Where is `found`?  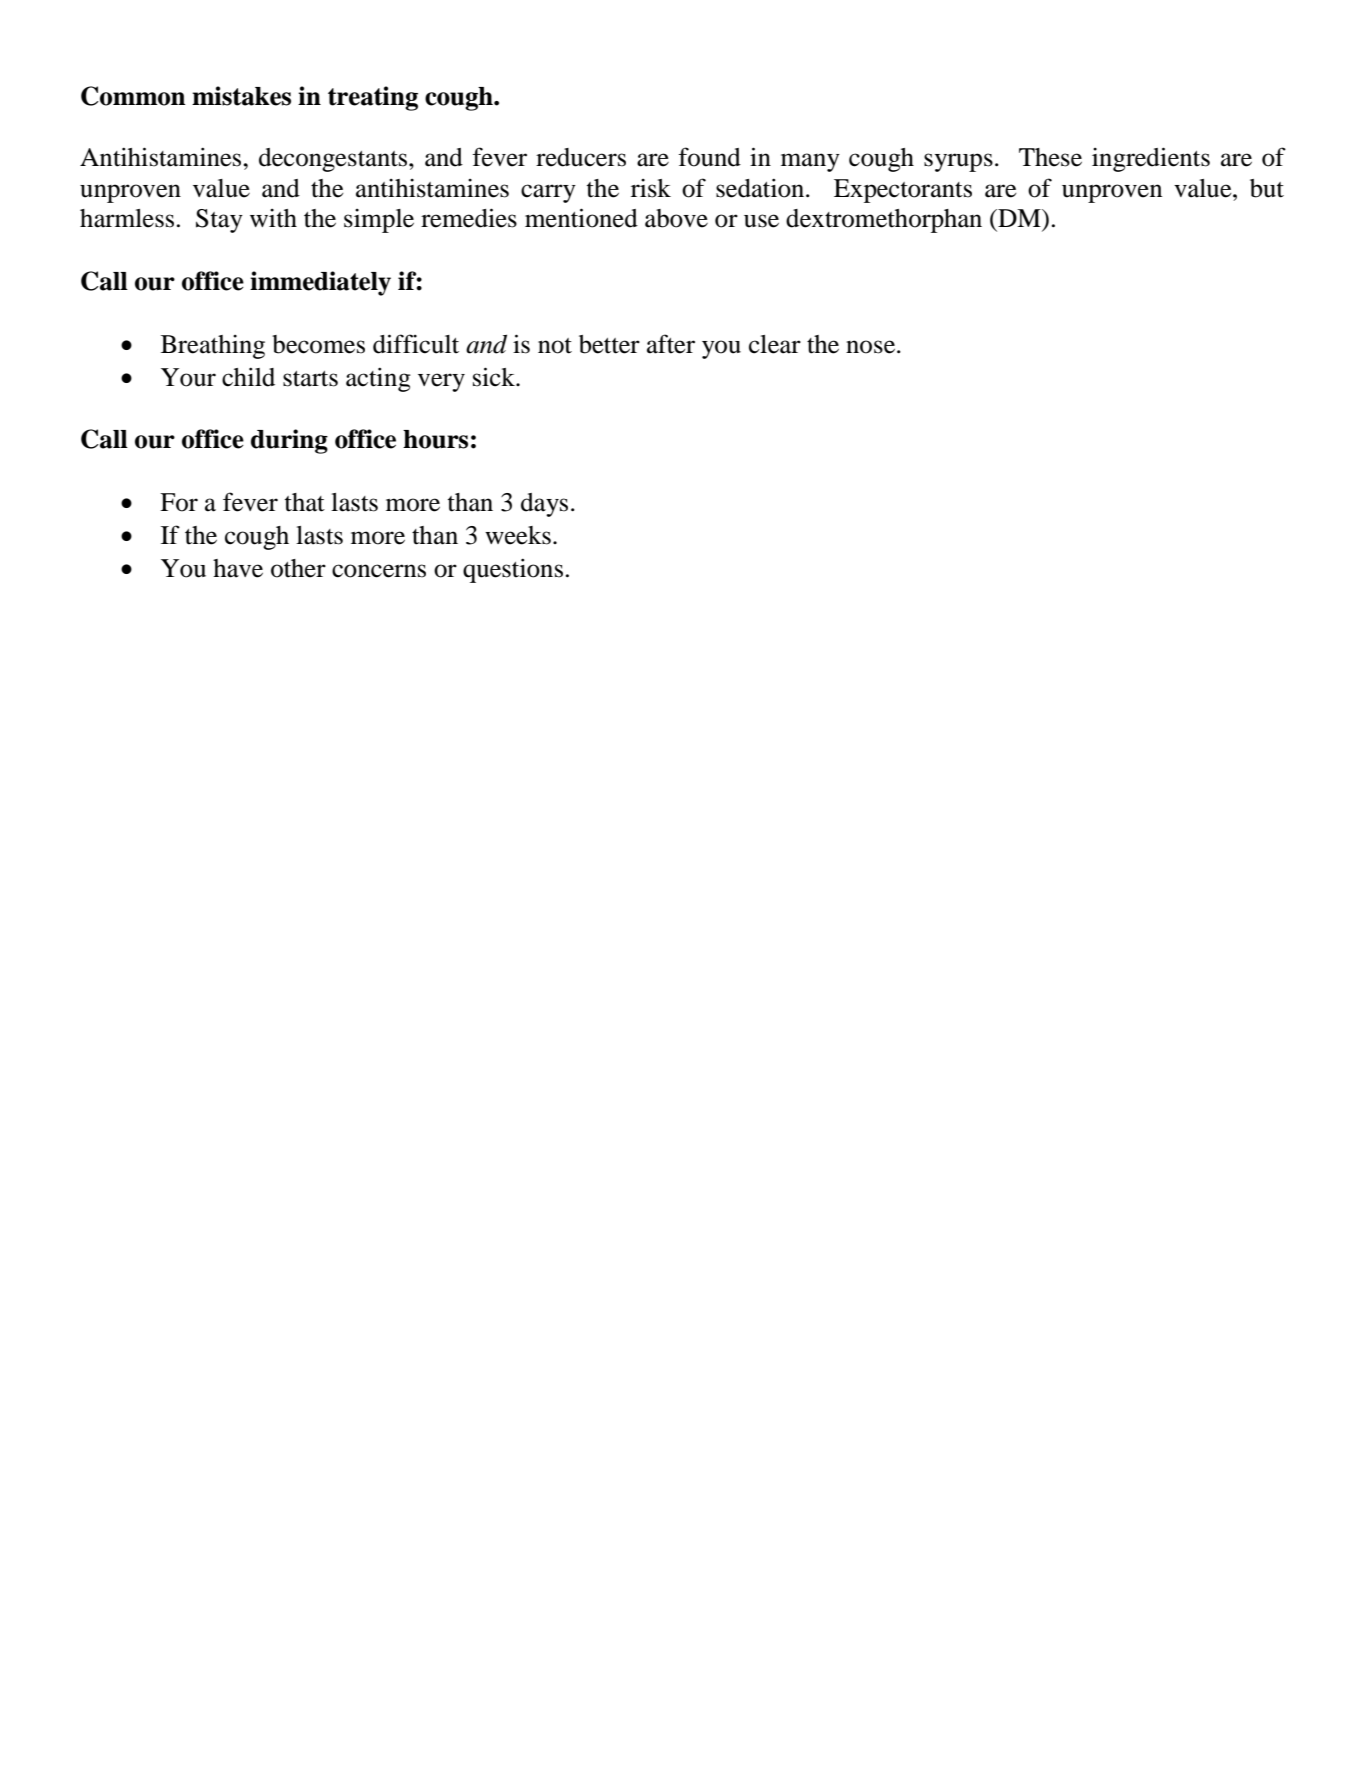 found is located at coordinates (709, 157).
